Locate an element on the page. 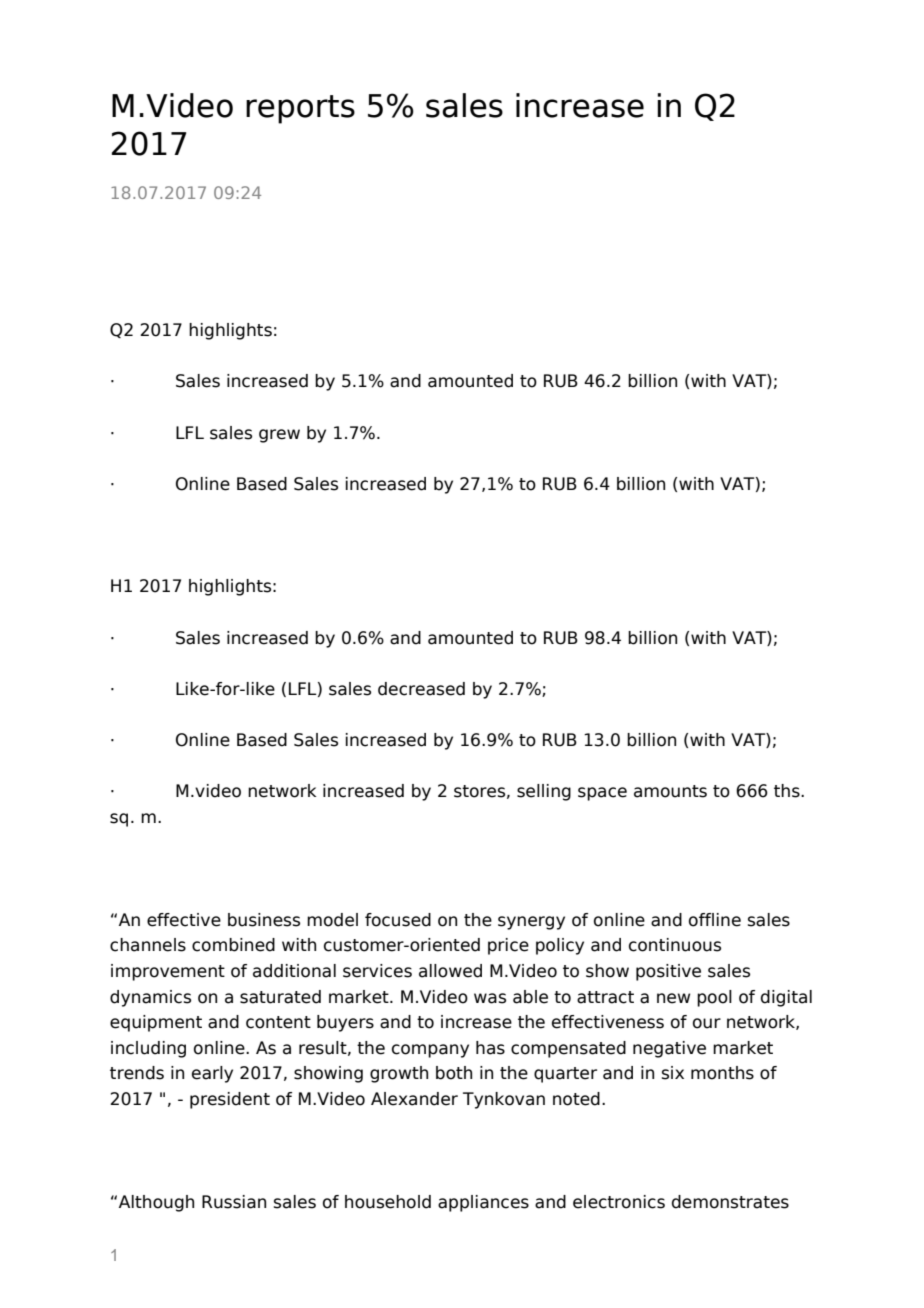 The image size is (924, 1308). reports is located at coordinates (300, 109).
